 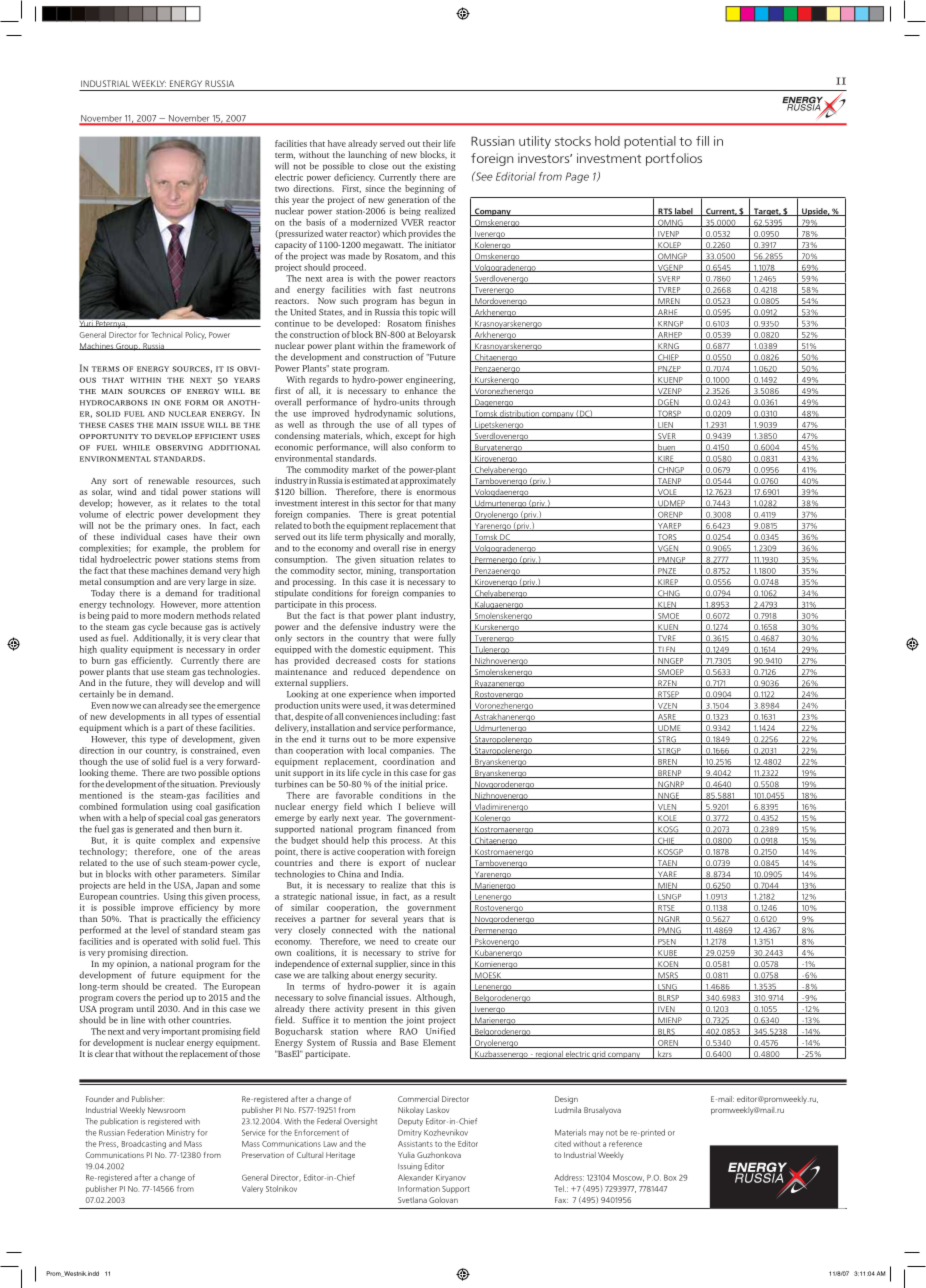 I want to click on costs, so click(x=391, y=661).
